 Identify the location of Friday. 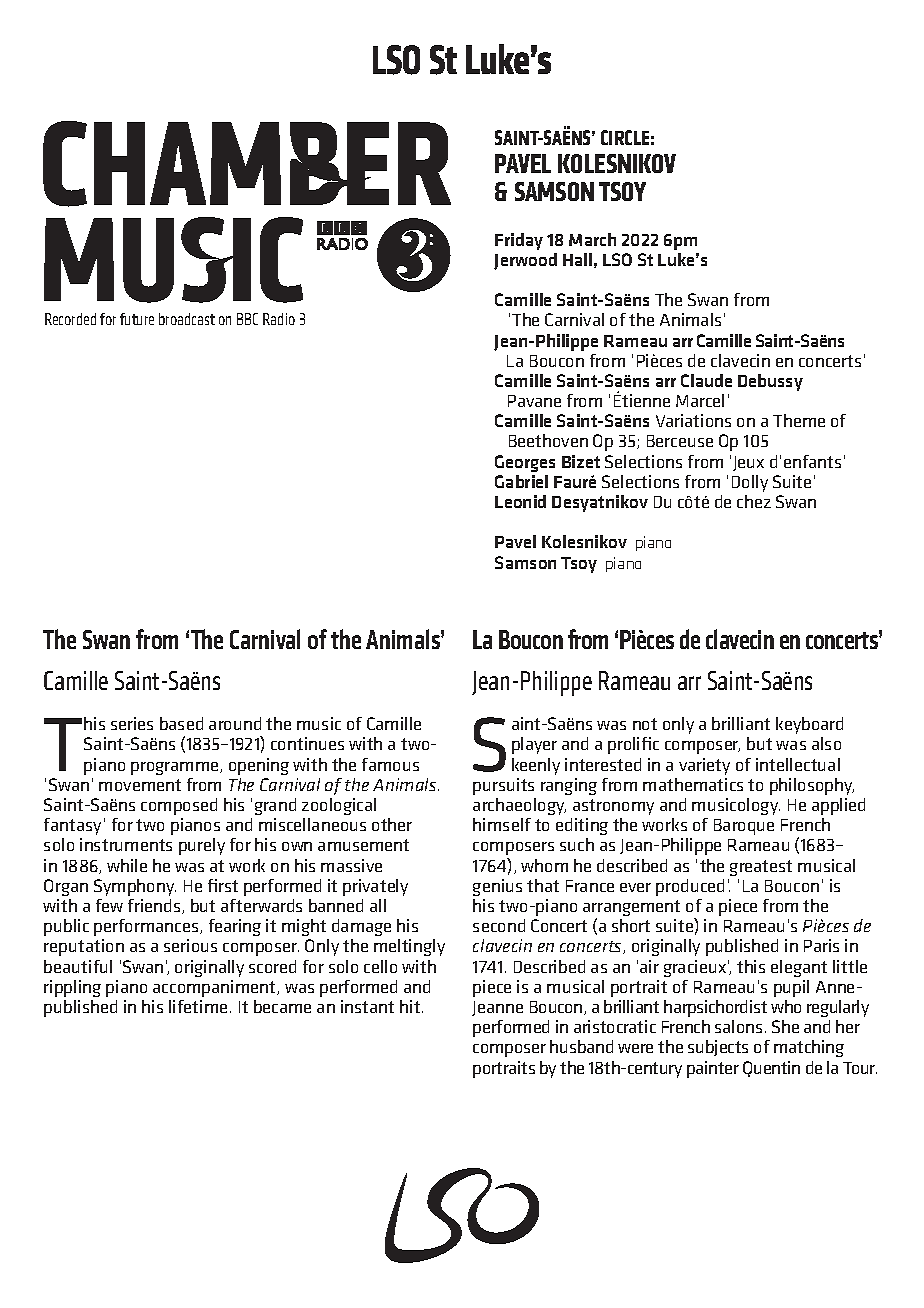
(519, 241).
